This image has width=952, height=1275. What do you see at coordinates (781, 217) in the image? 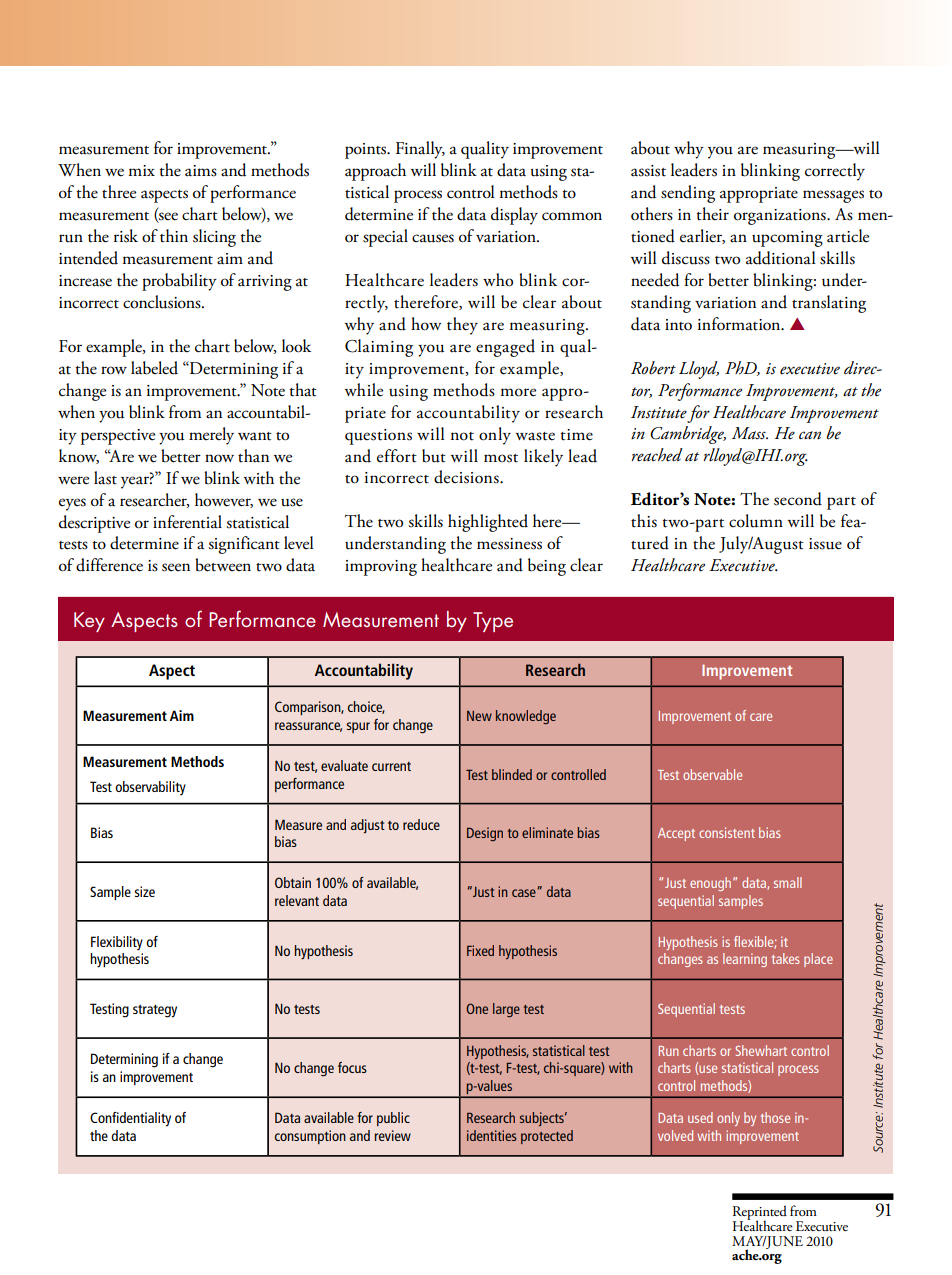
I see `organizations` at bounding box center [781, 217].
